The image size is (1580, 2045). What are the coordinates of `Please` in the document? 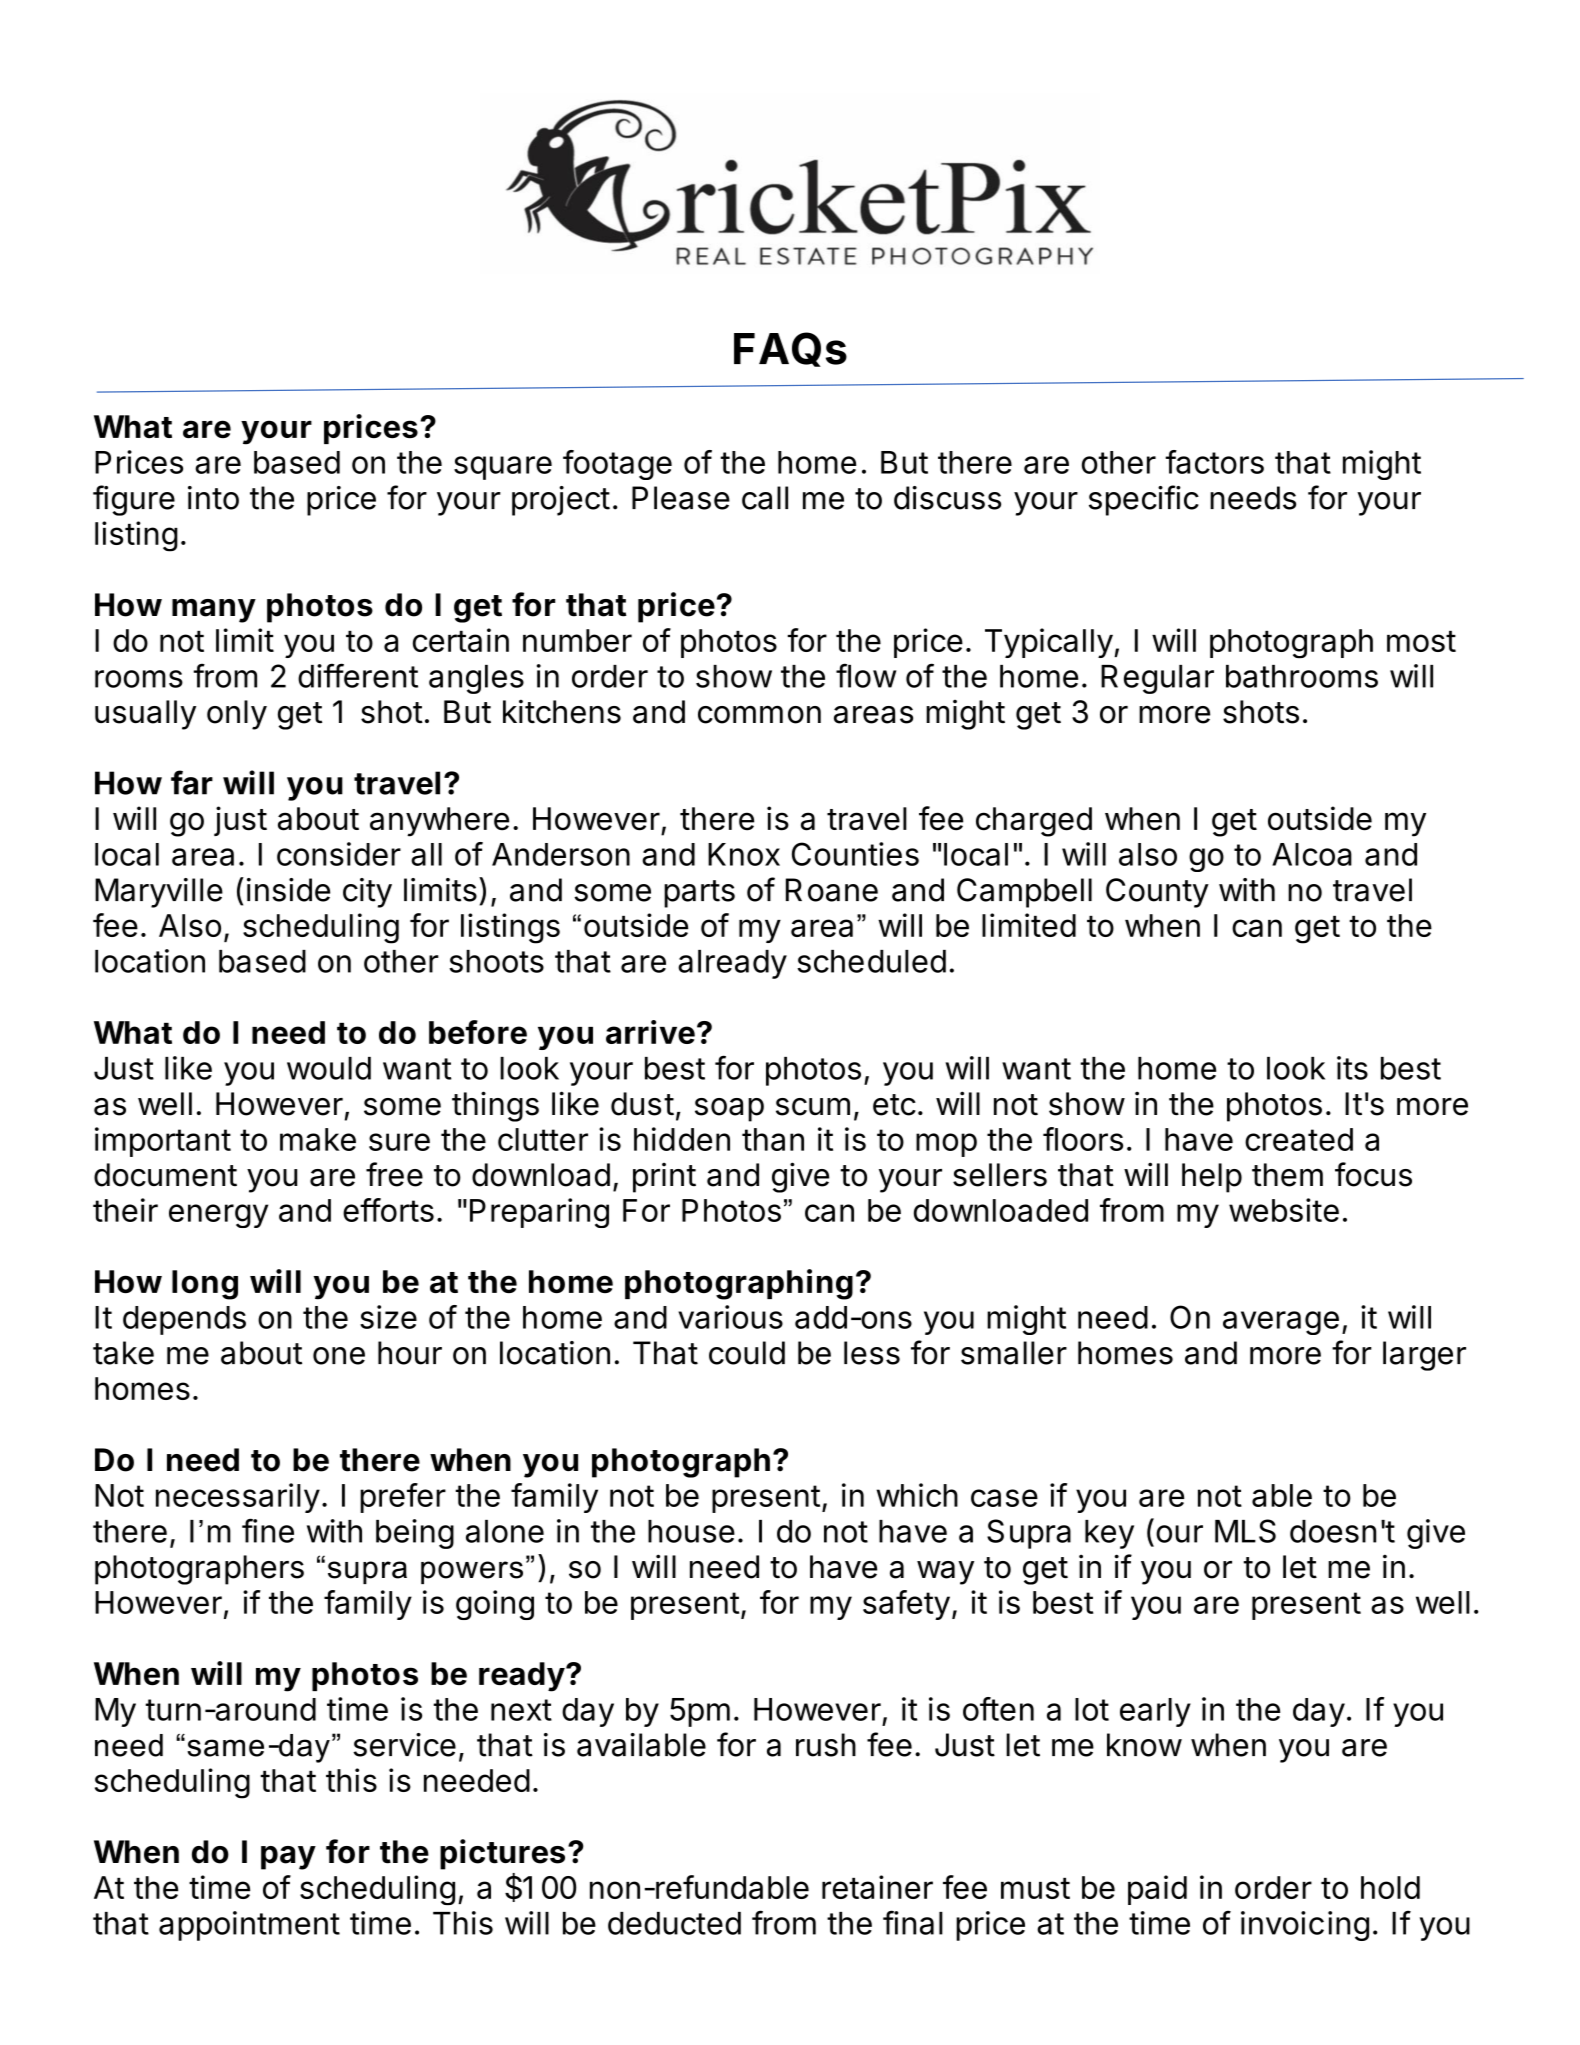 It's located at (681, 498).
